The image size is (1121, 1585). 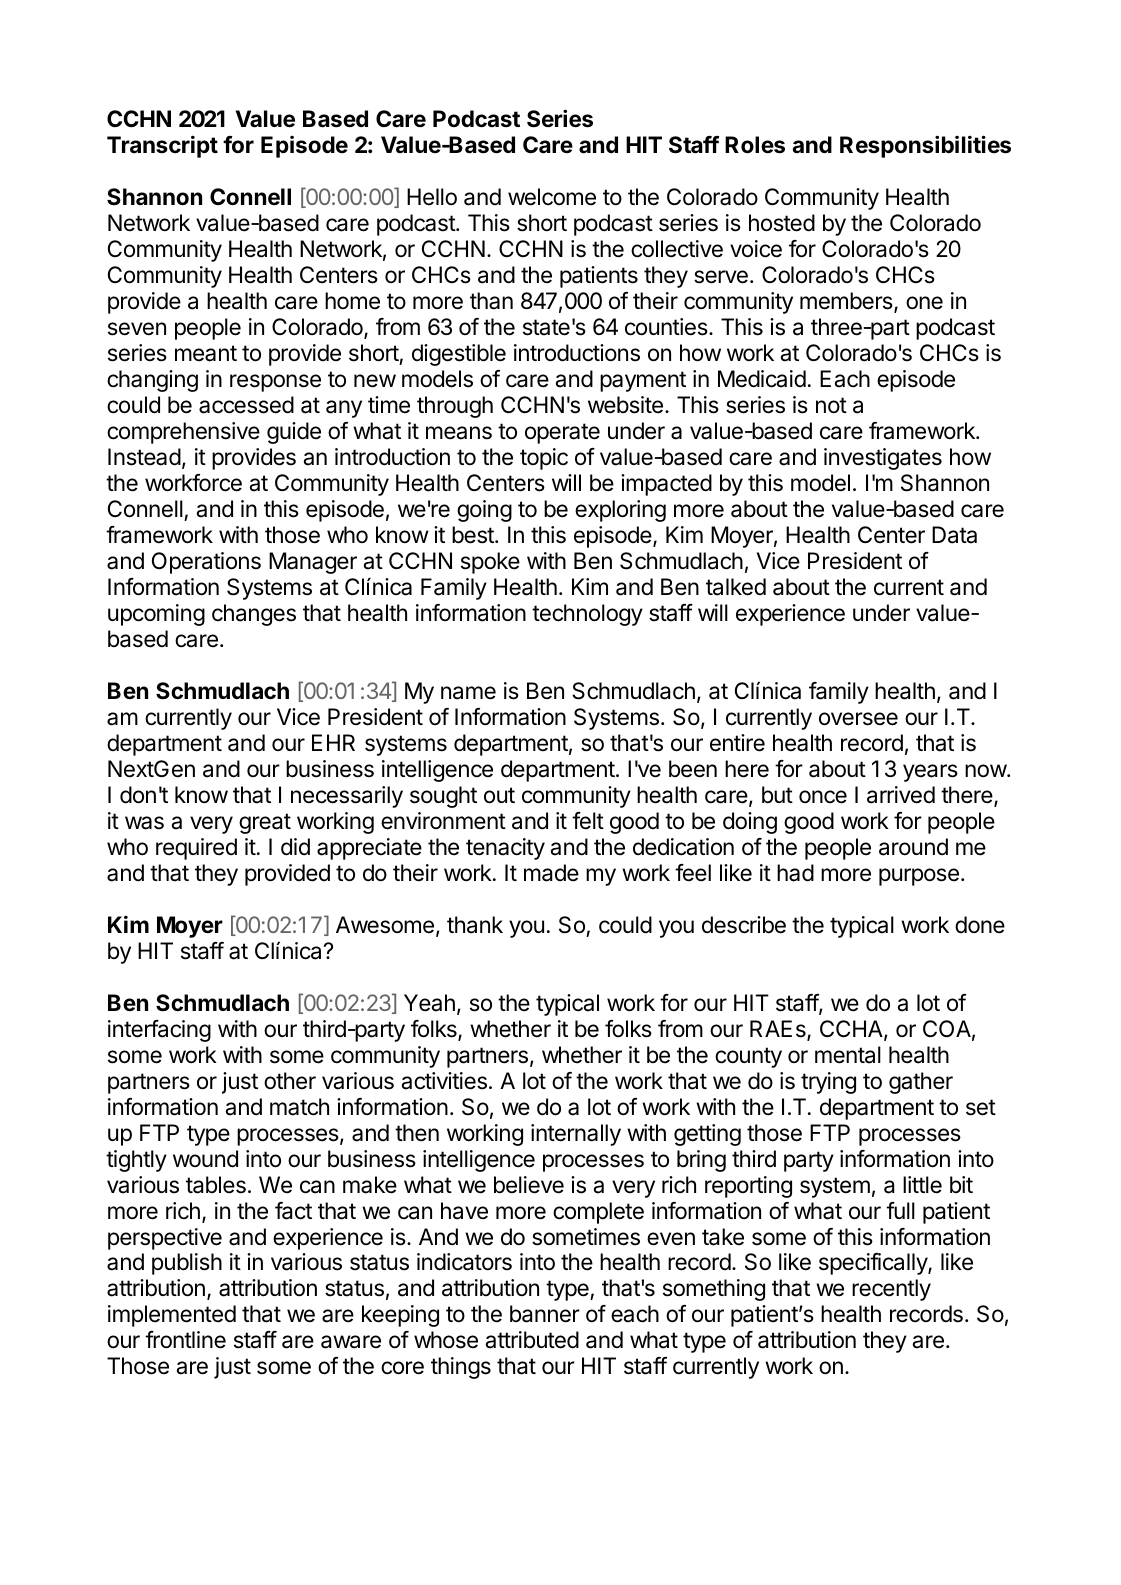 What do you see at coordinates (883, 459) in the screenshot?
I see `investigates` at bounding box center [883, 459].
